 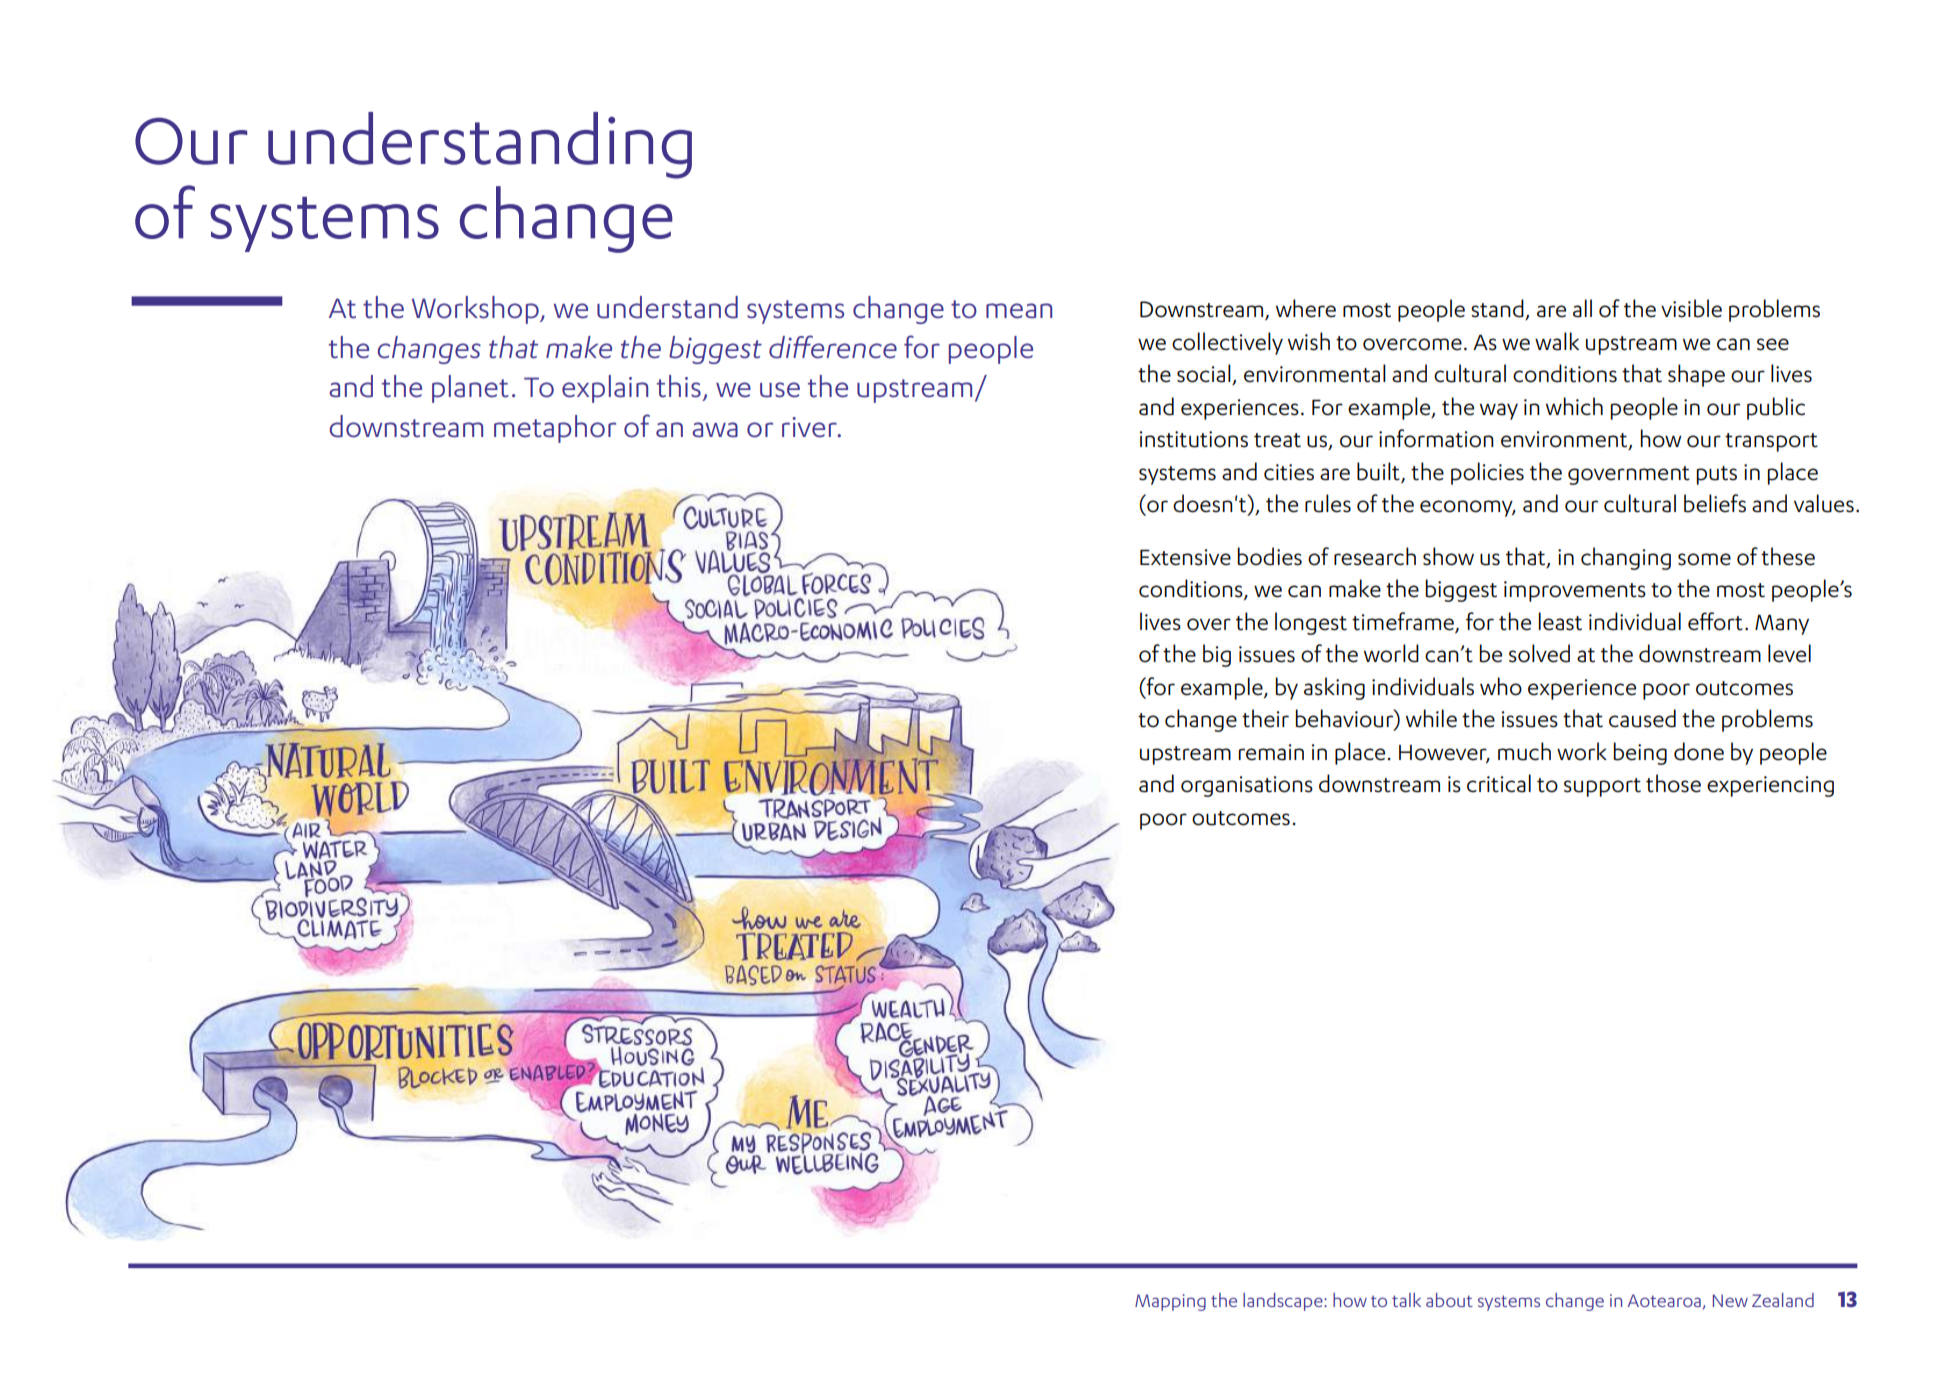 What do you see at coordinates (1691, 308) in the screenshot?
I see `visible` at bounding box center [1691, 308].
